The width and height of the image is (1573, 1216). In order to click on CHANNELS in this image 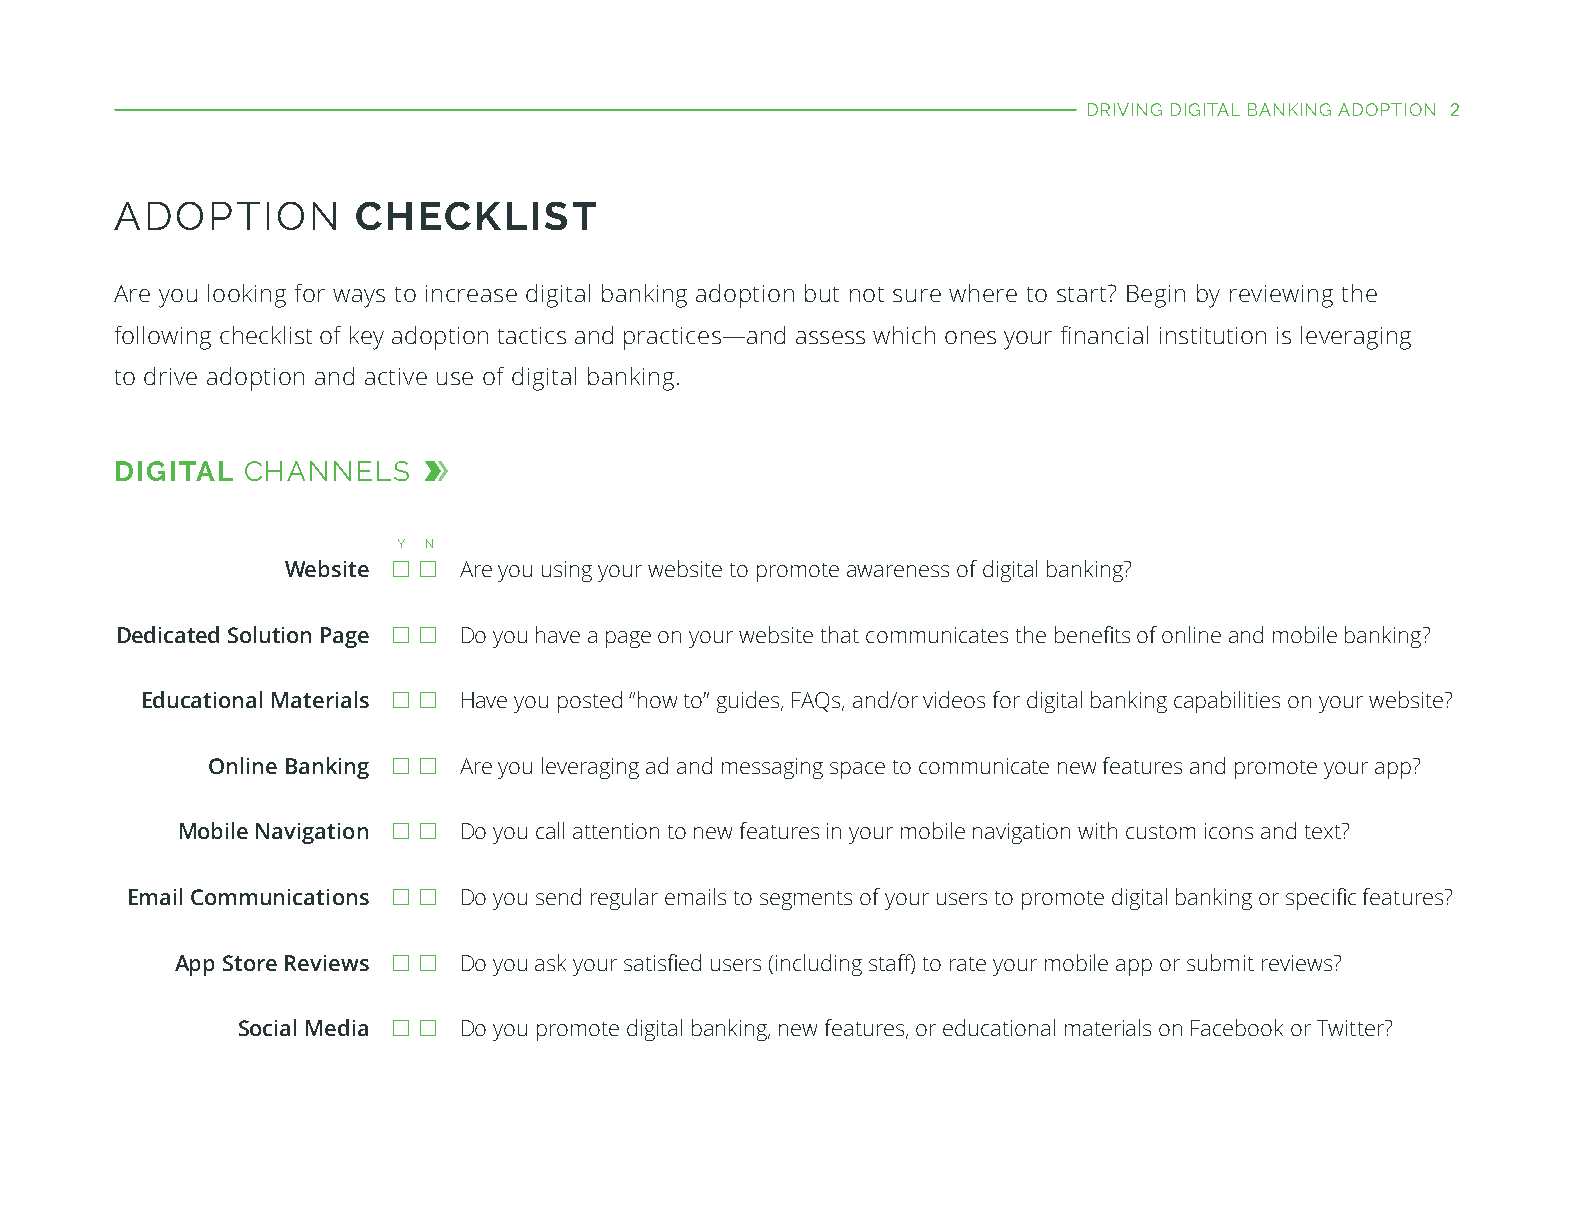, I will do `click(327, 471)`.
